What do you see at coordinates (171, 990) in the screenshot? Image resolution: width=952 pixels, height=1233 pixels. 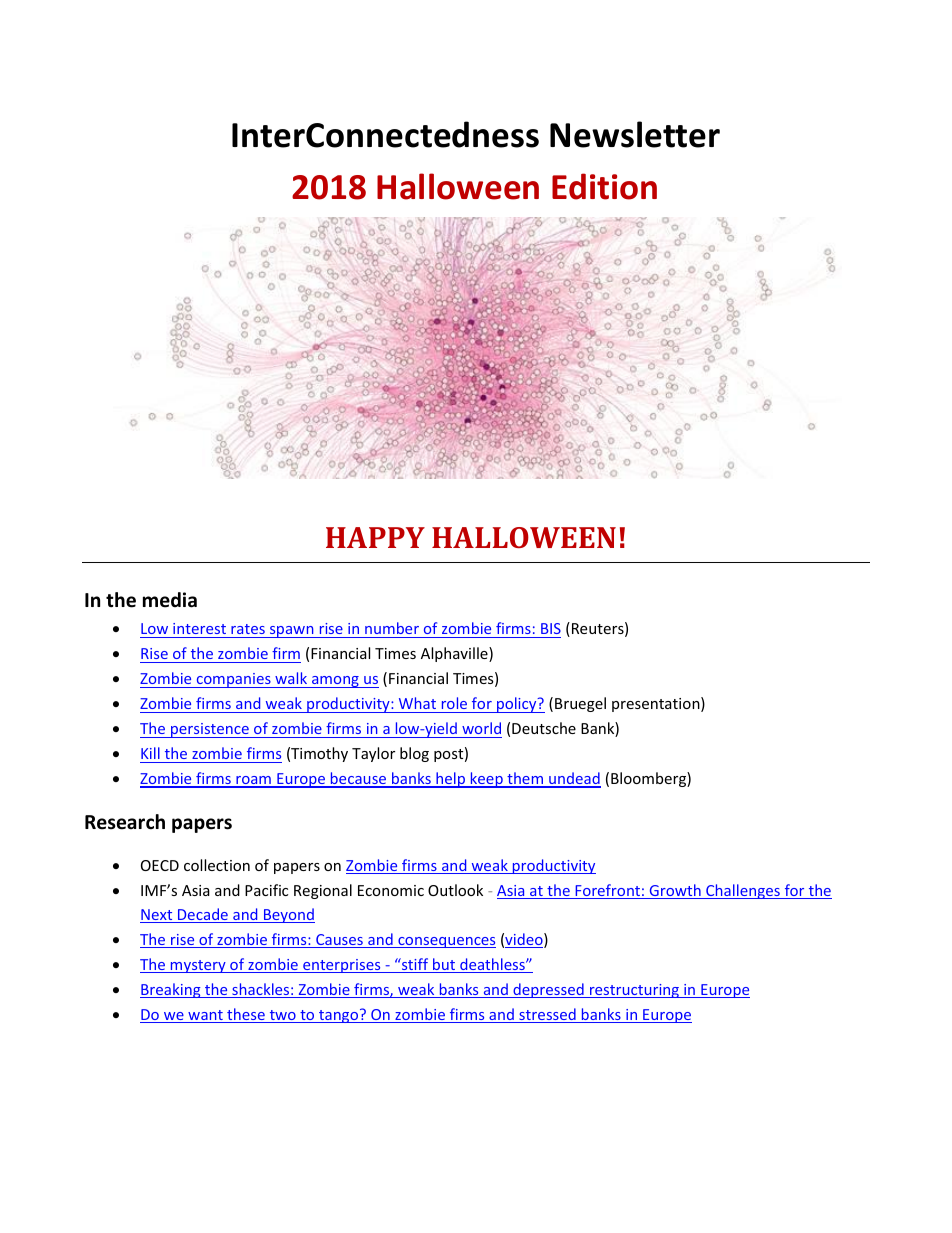 I see `Breaking` at bounding box center [171, 990].
